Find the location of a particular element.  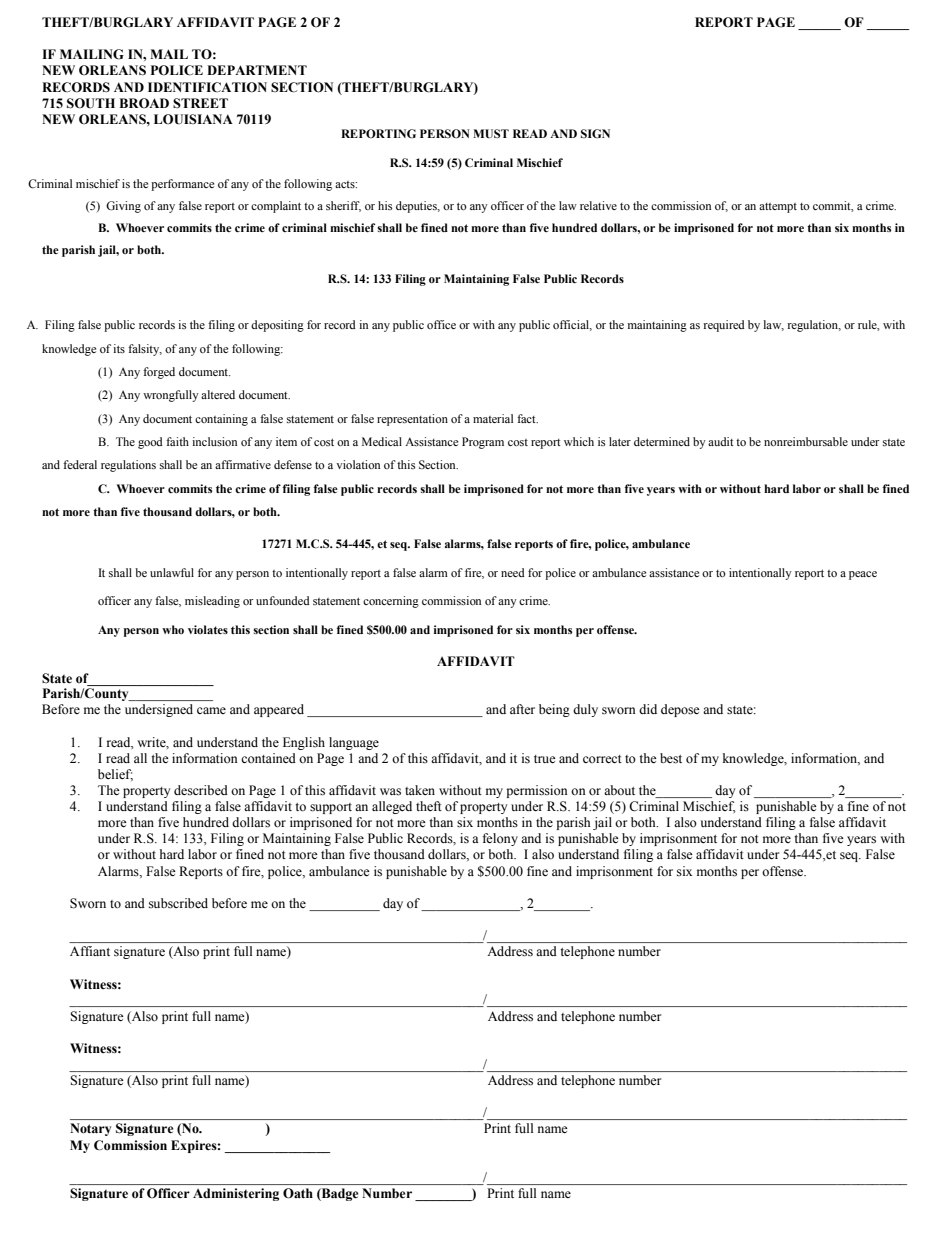

required is located at coordinates (724, 326).
